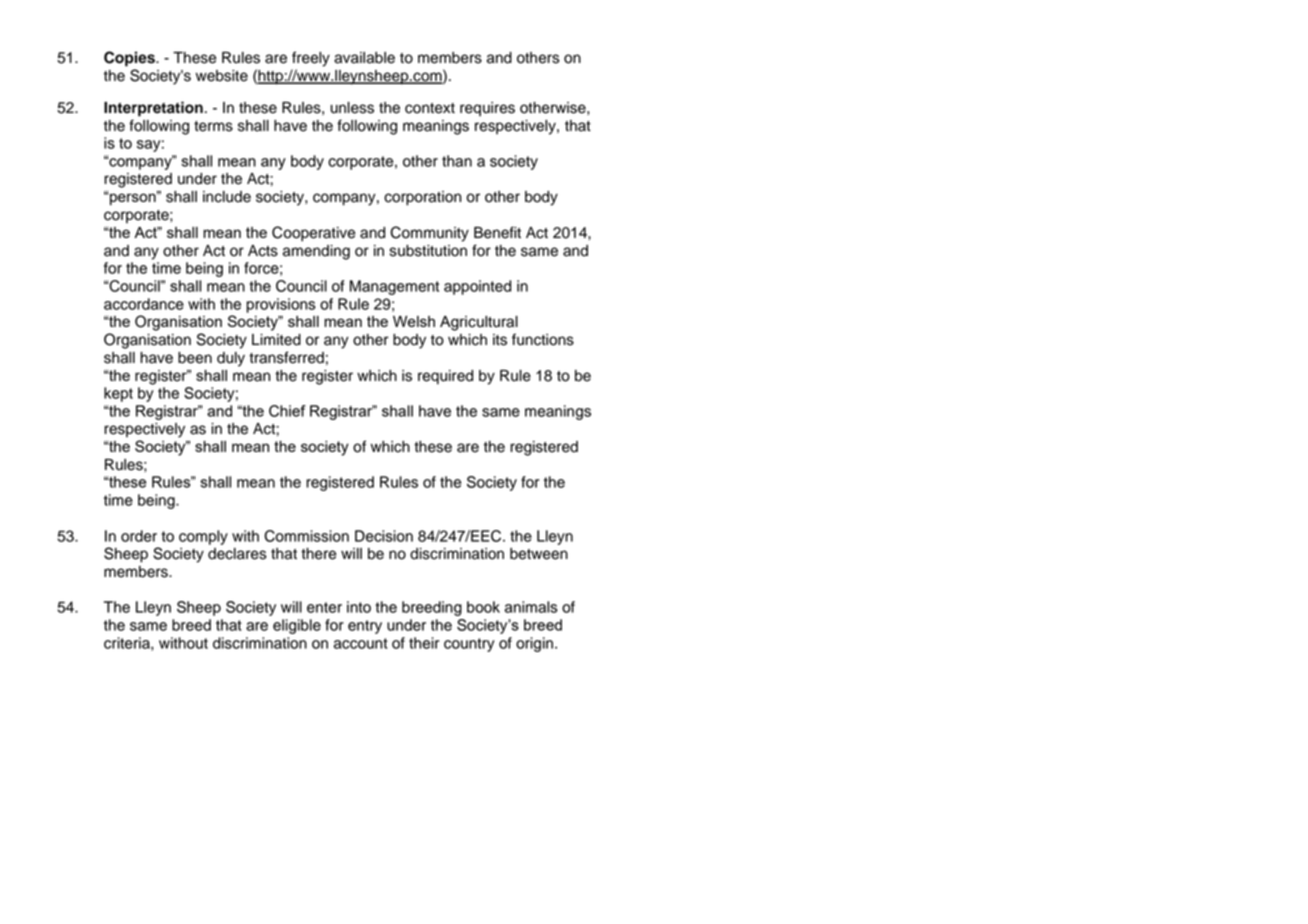 This screenshot has width=1308, height=924. Describe the element at coordinates (139, 536) in the screenshot. I see `order` at that location.
